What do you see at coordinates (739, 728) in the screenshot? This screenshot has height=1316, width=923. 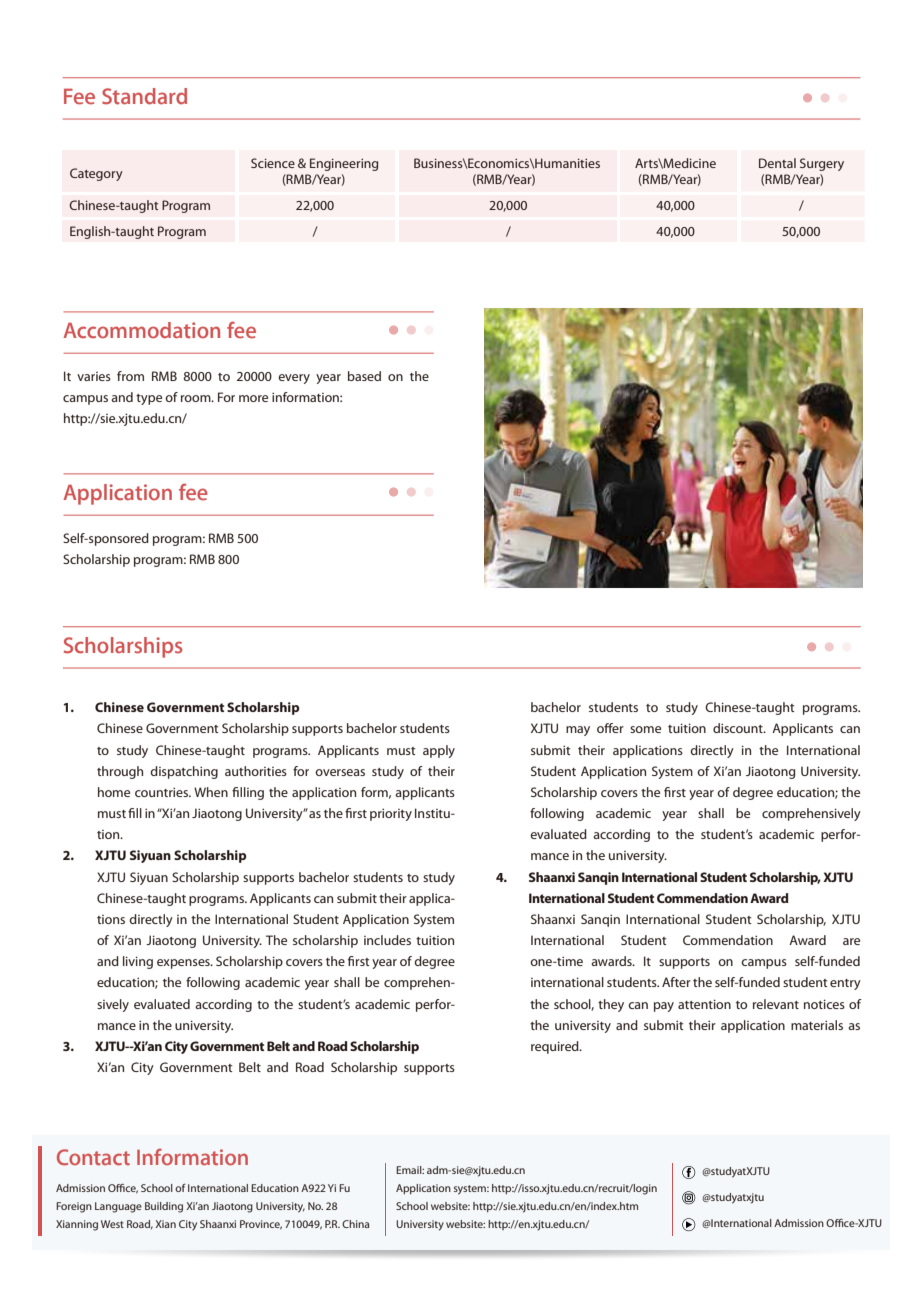 I see `discount` at bounding box center [739, 728].
